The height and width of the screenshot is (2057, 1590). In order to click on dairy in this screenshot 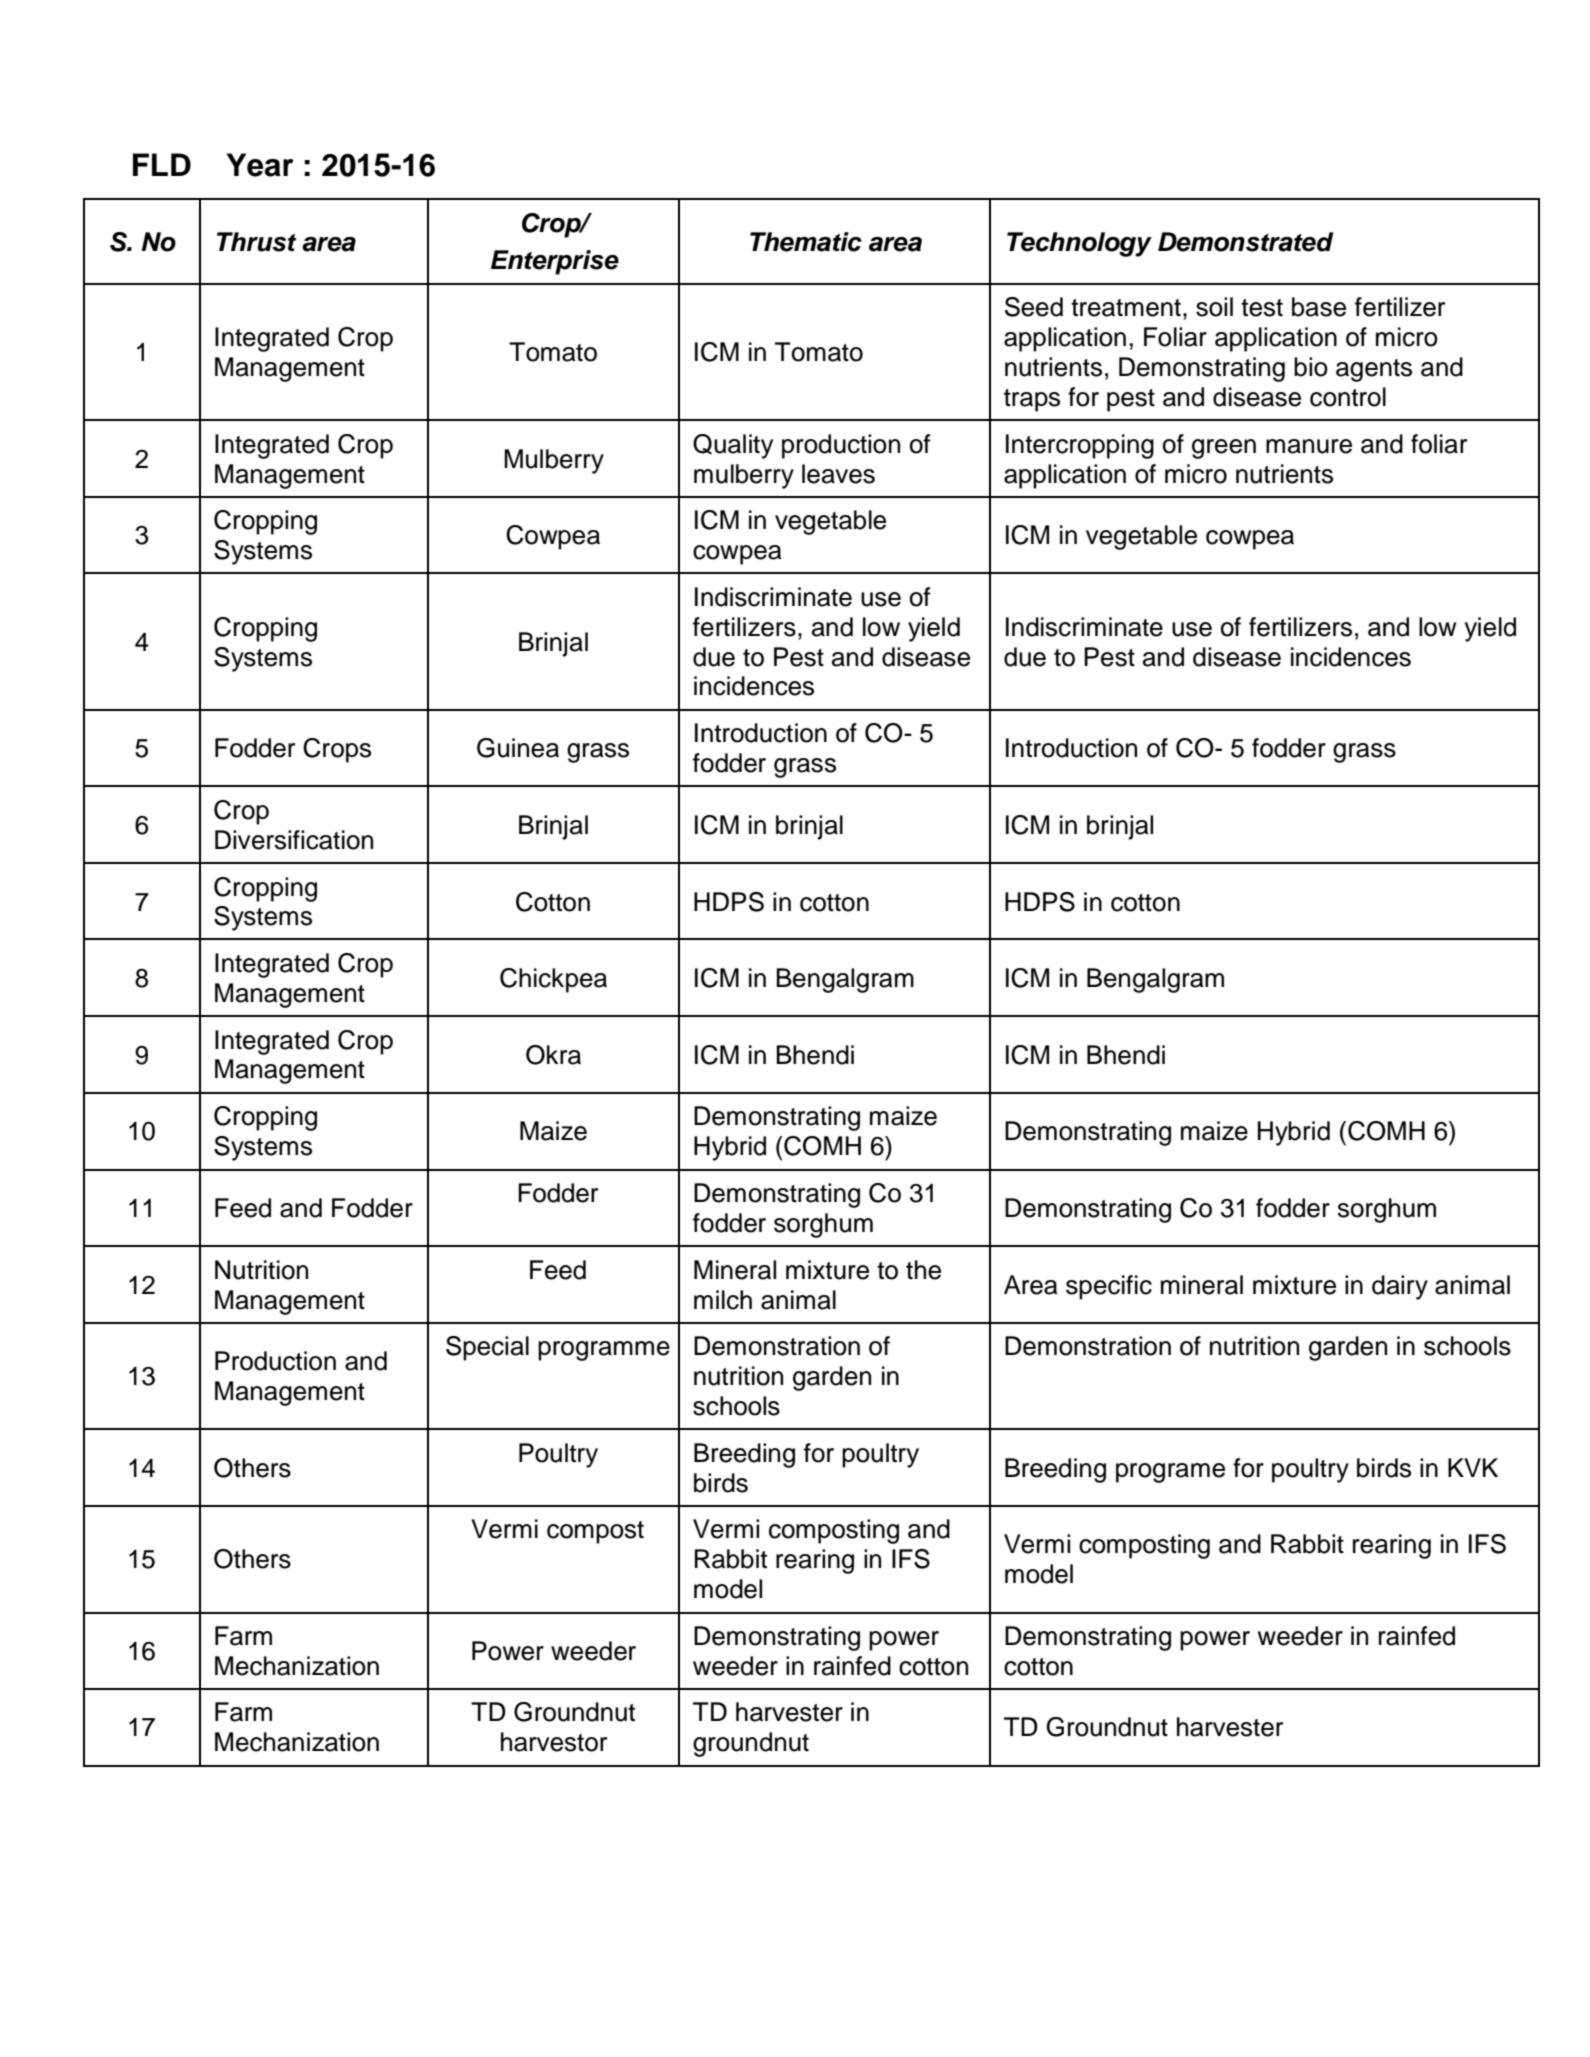, I will do `click(1400, 1287)`.
